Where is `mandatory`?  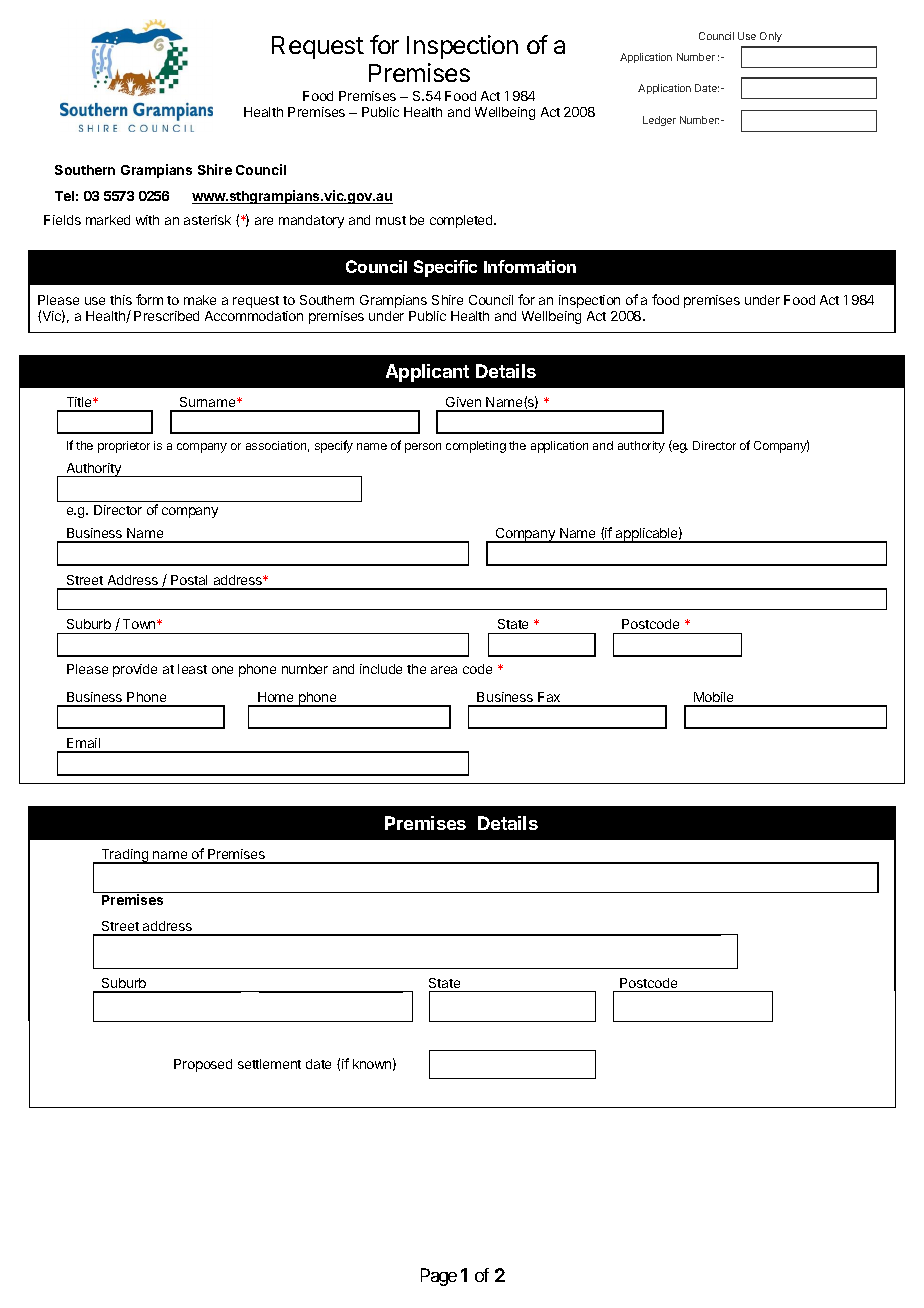 mandatory is located at coordinates (311, 221).
